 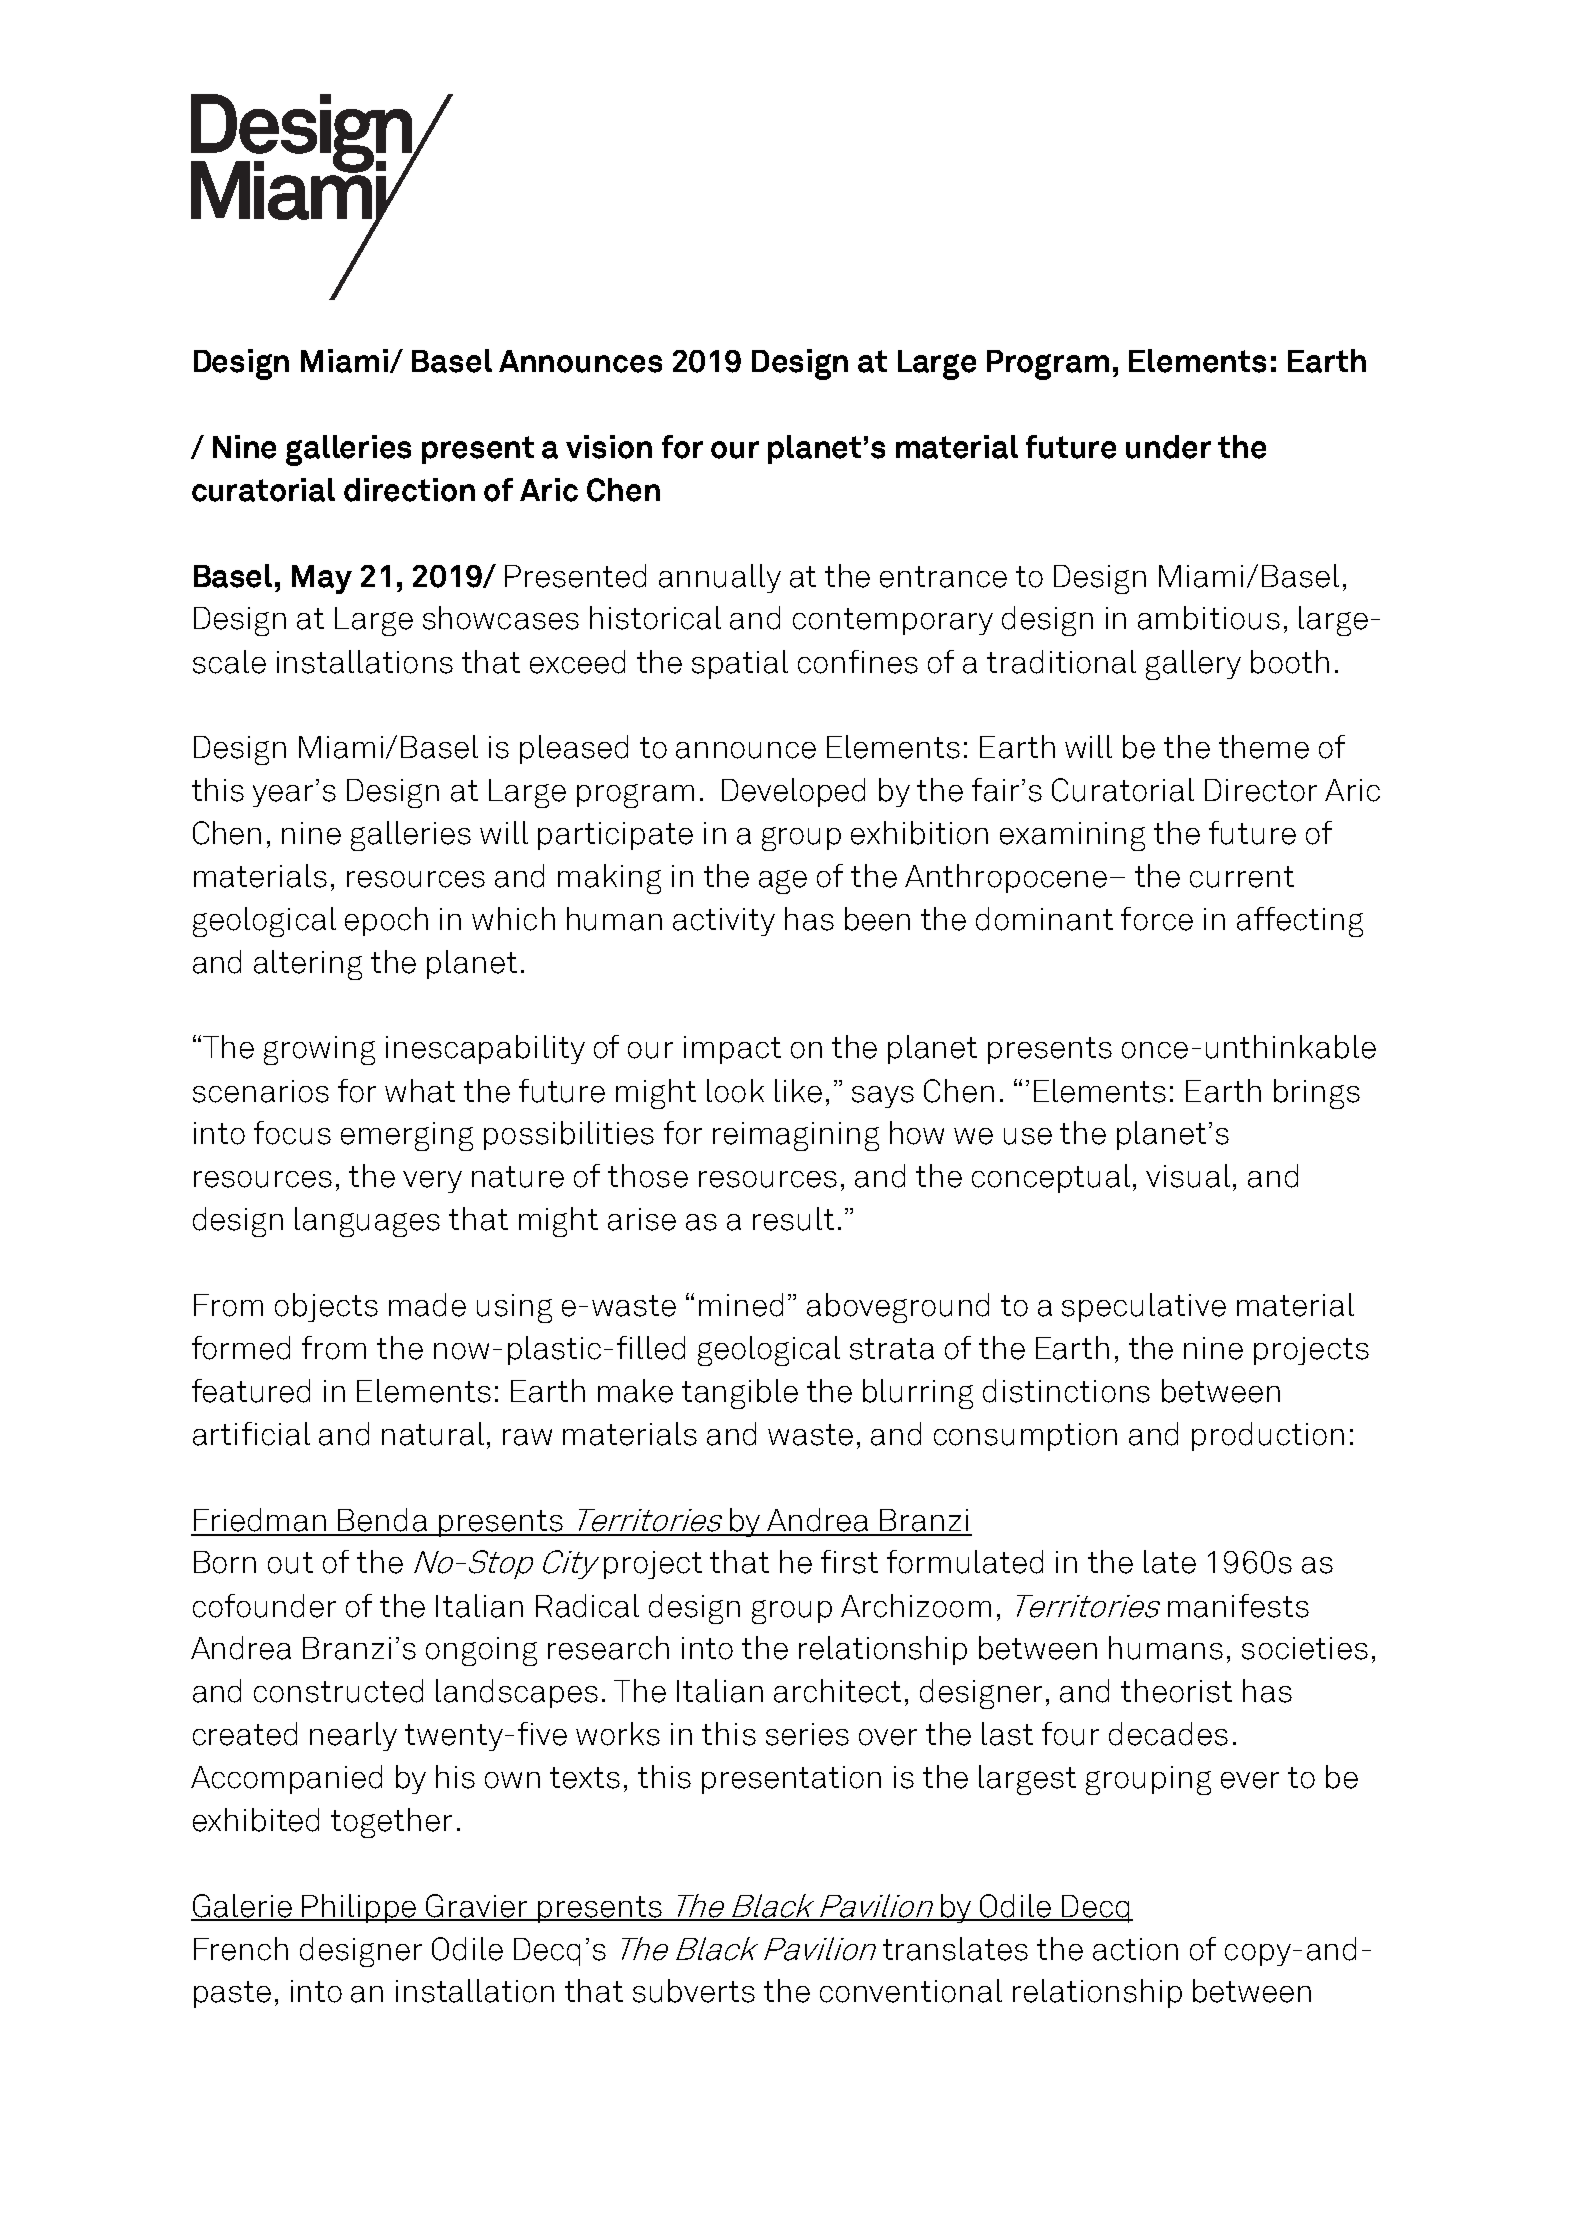 I want to click on force, so click(x=1157, y=919).
